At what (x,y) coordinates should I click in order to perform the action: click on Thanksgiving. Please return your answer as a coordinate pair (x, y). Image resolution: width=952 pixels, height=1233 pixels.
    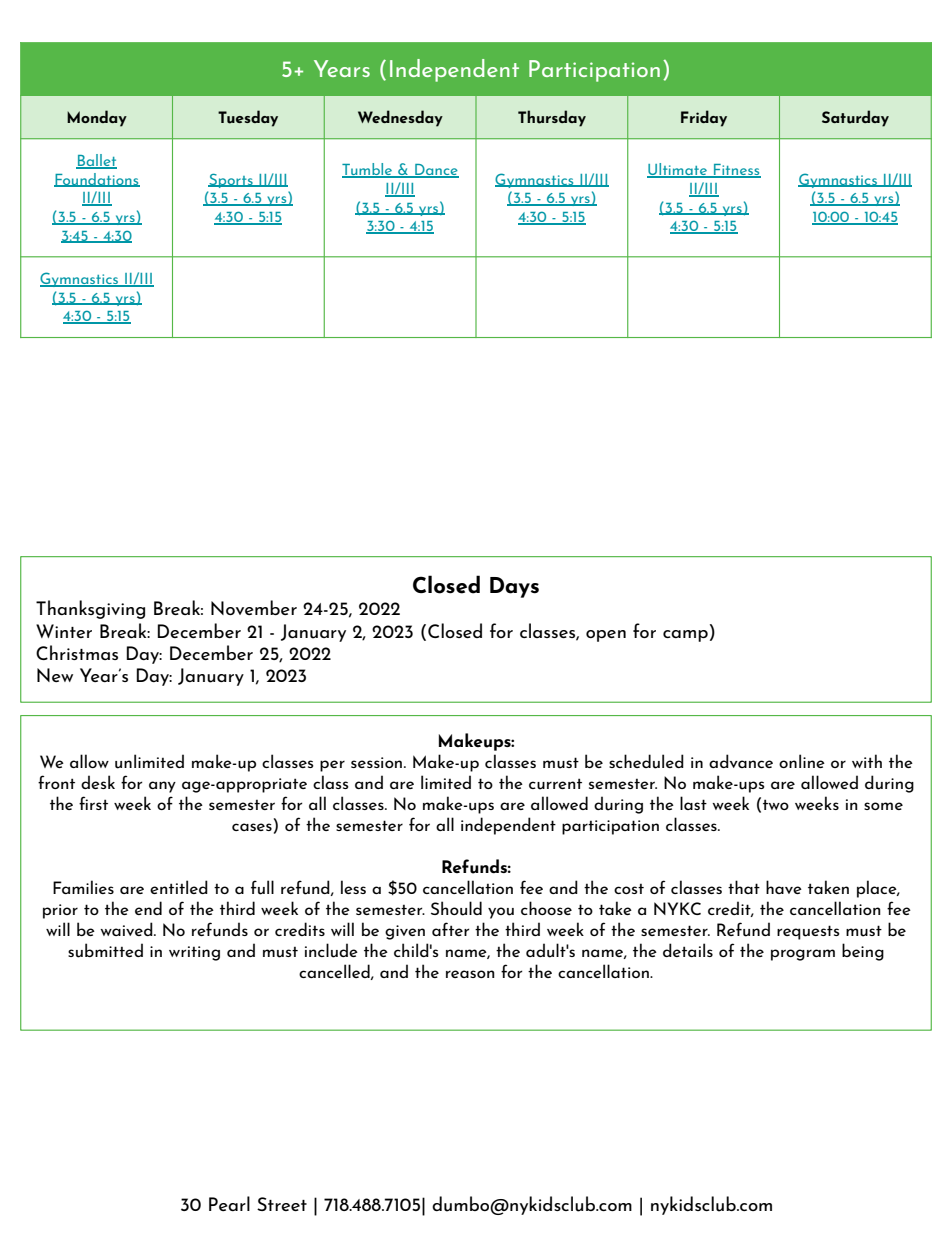
    Looking at the image, I should click on (90, 609).
